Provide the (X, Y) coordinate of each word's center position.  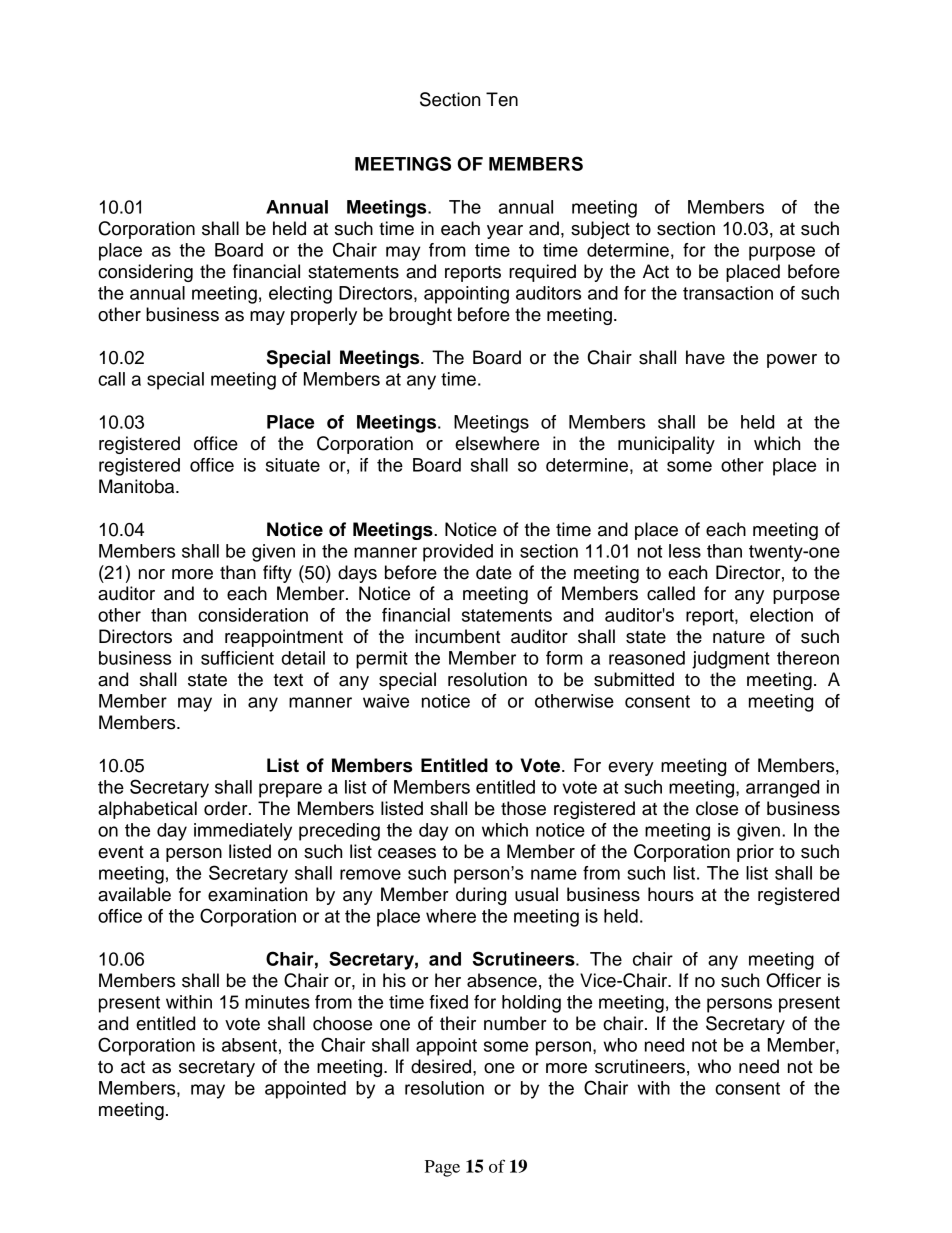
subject (600, 230)
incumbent (457, 636)
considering (145, 273)
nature (739, 637)
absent (249, 1045)
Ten (502, 99)
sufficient (237, 658)
